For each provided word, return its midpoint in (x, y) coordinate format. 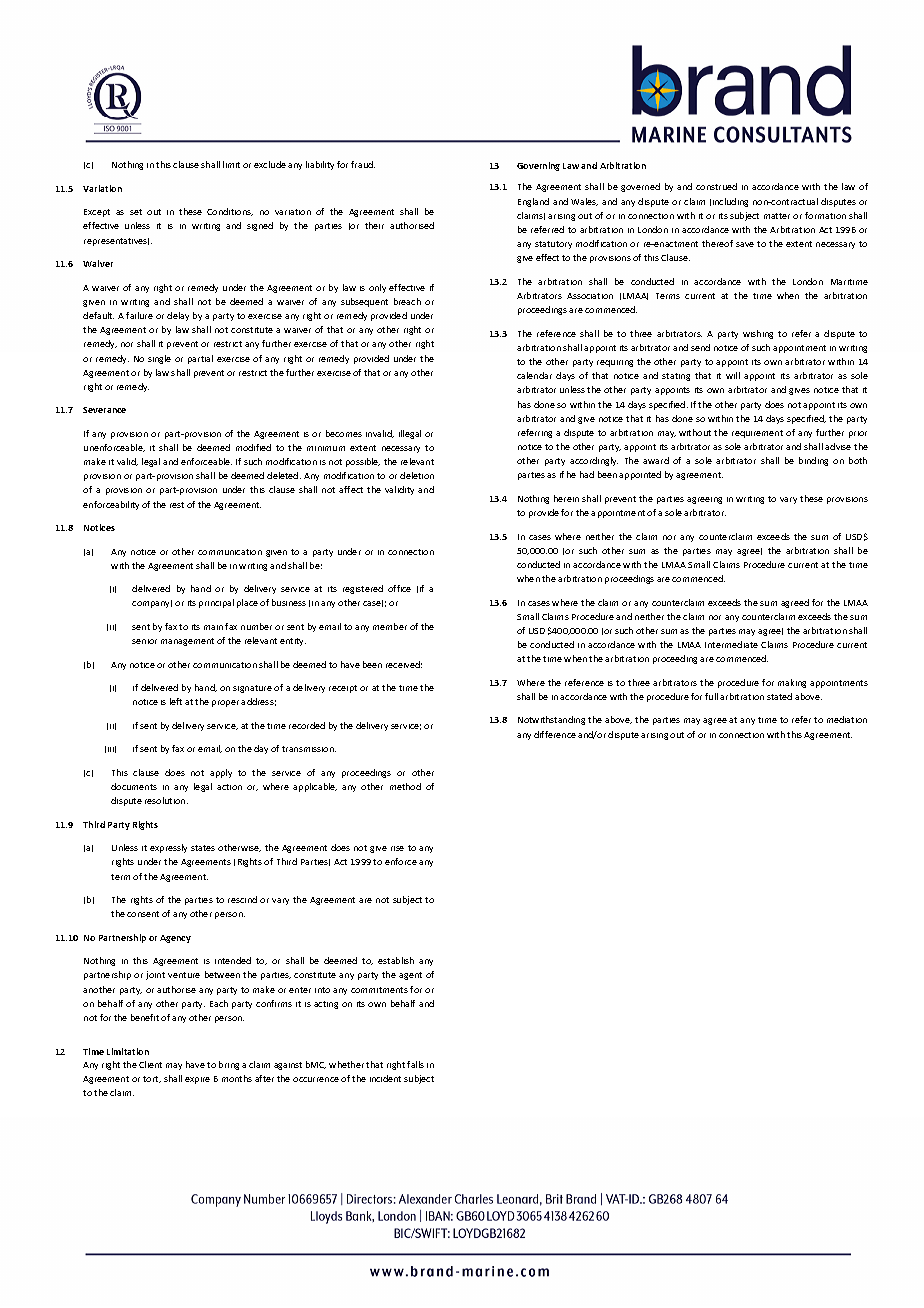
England (533, 202)
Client (150, 1064)
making (792, 683)
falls (415, 1064)
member (390, 626)
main (213, 627)
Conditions (230, 212)
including (730, 202)
